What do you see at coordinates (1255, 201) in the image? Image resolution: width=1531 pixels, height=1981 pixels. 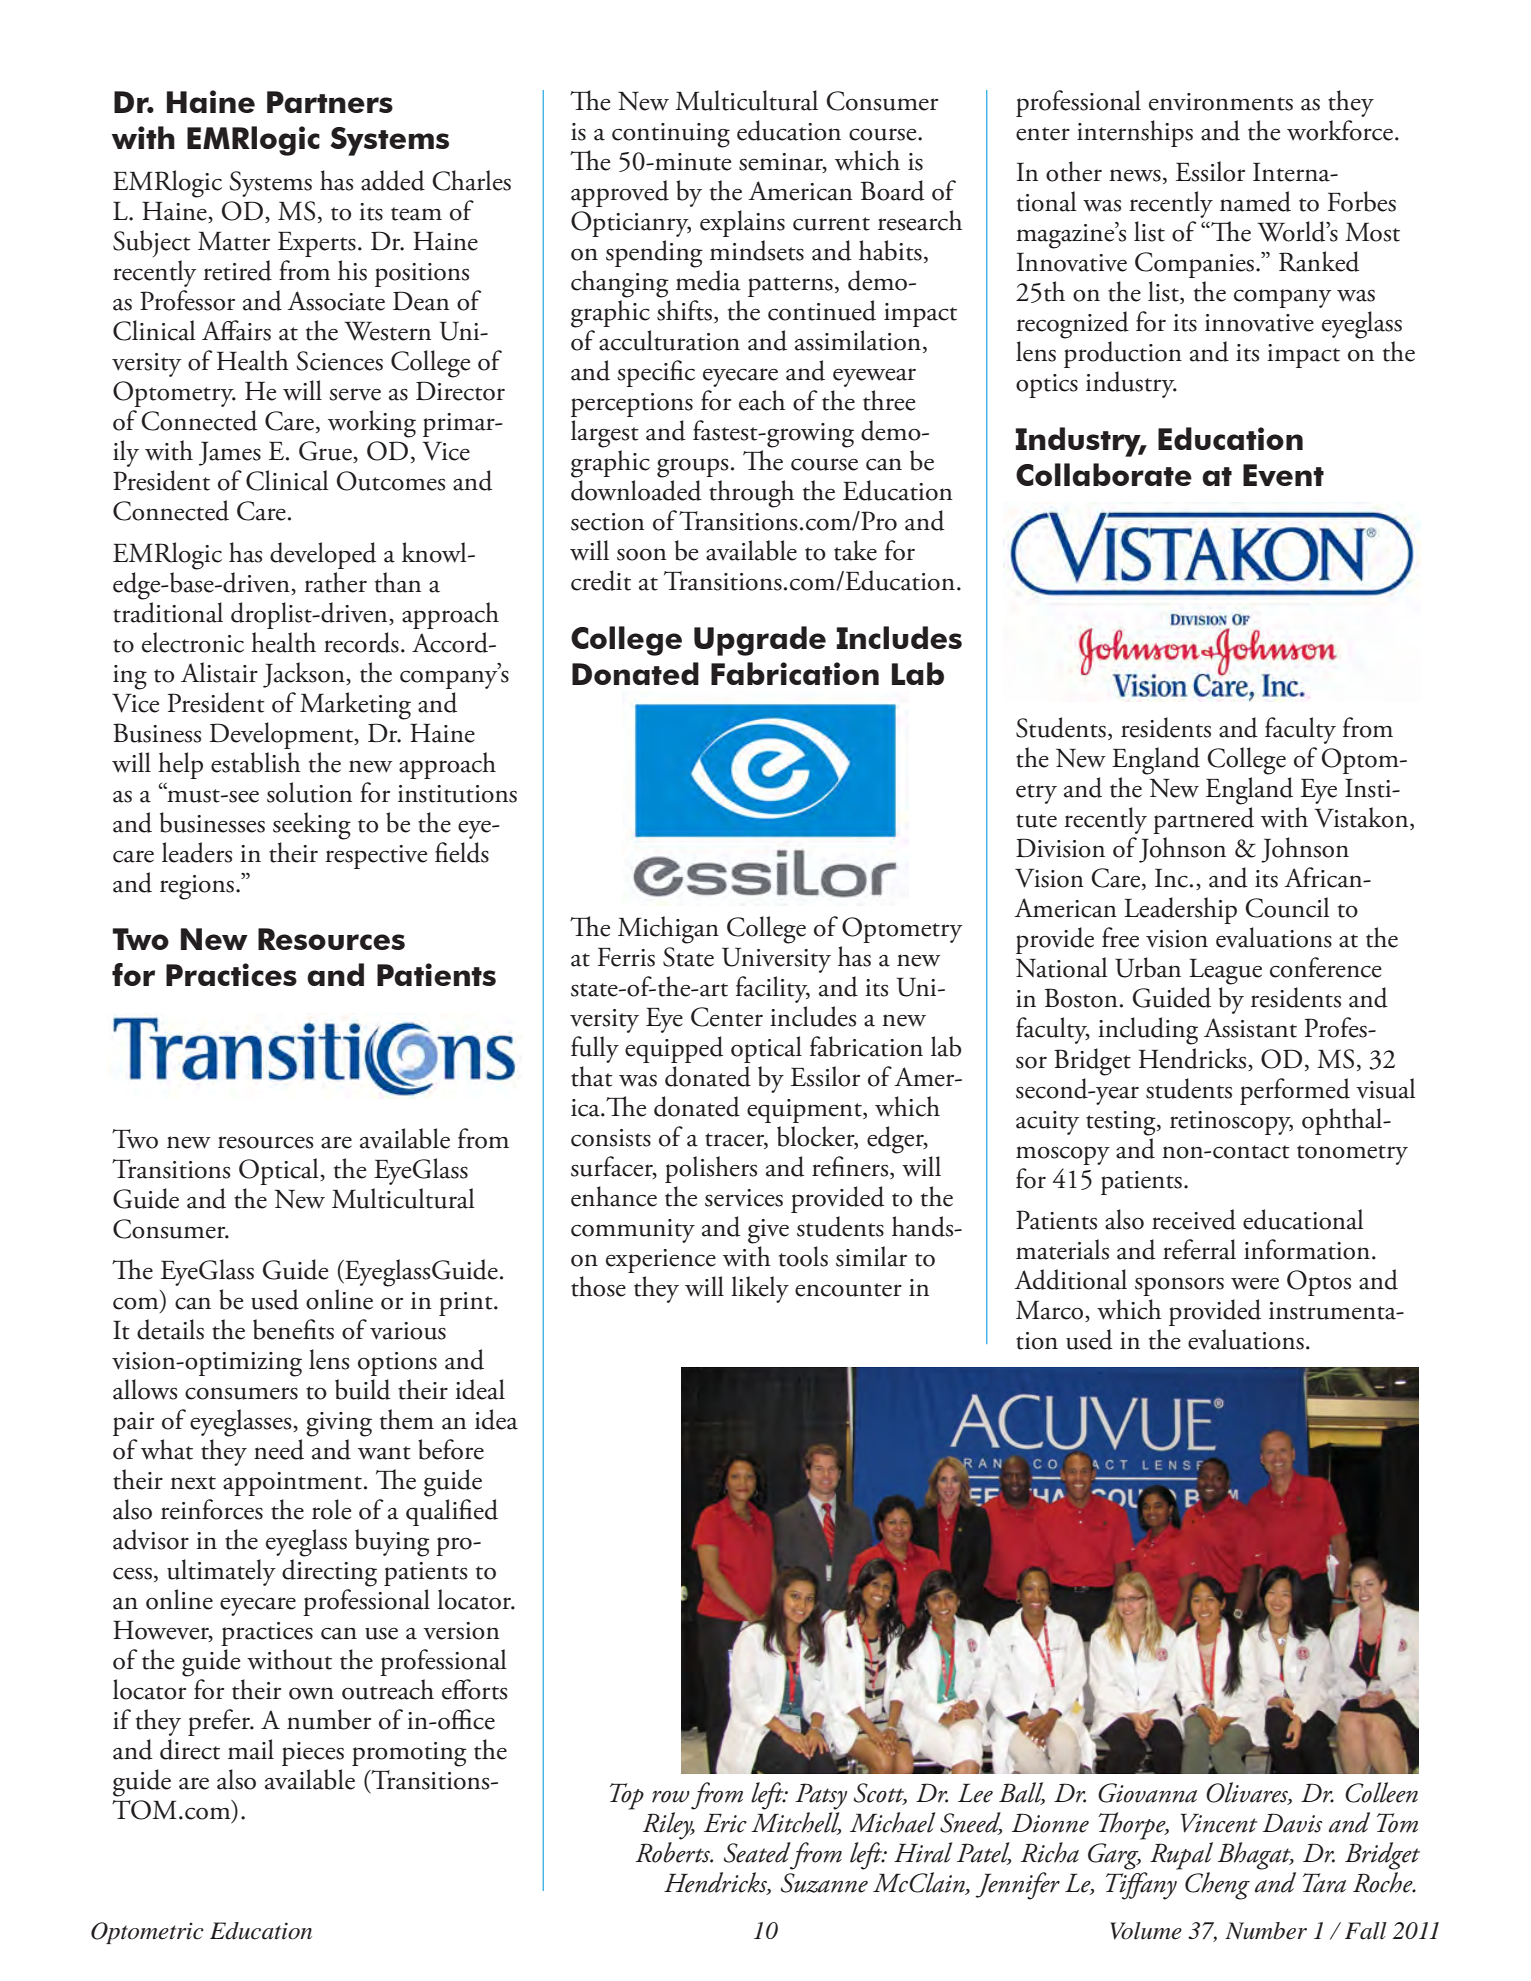 I see `named` at bounding box center [1255, 201].
